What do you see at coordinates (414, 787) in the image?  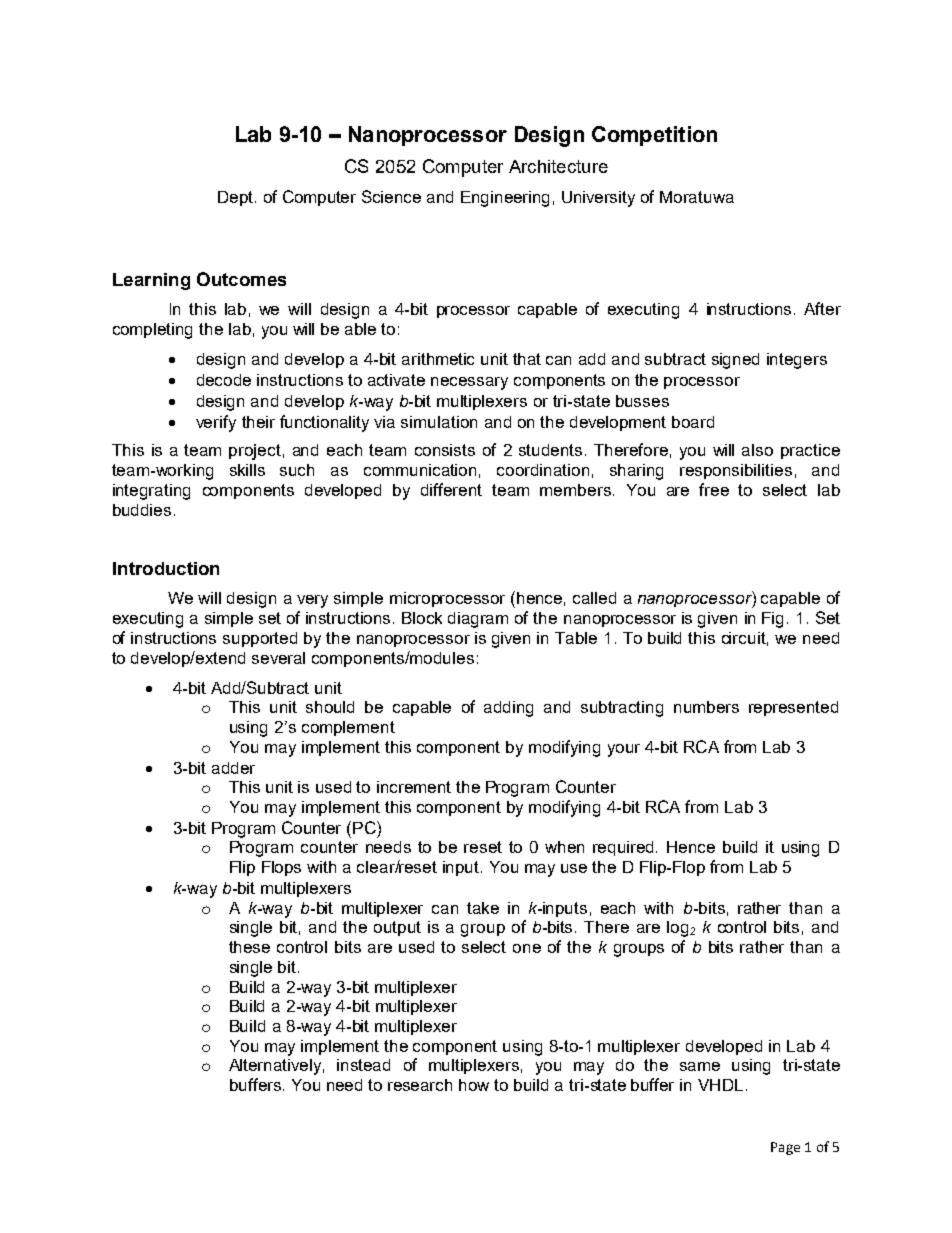 I see `increment` at bounding box center [414, 787].
